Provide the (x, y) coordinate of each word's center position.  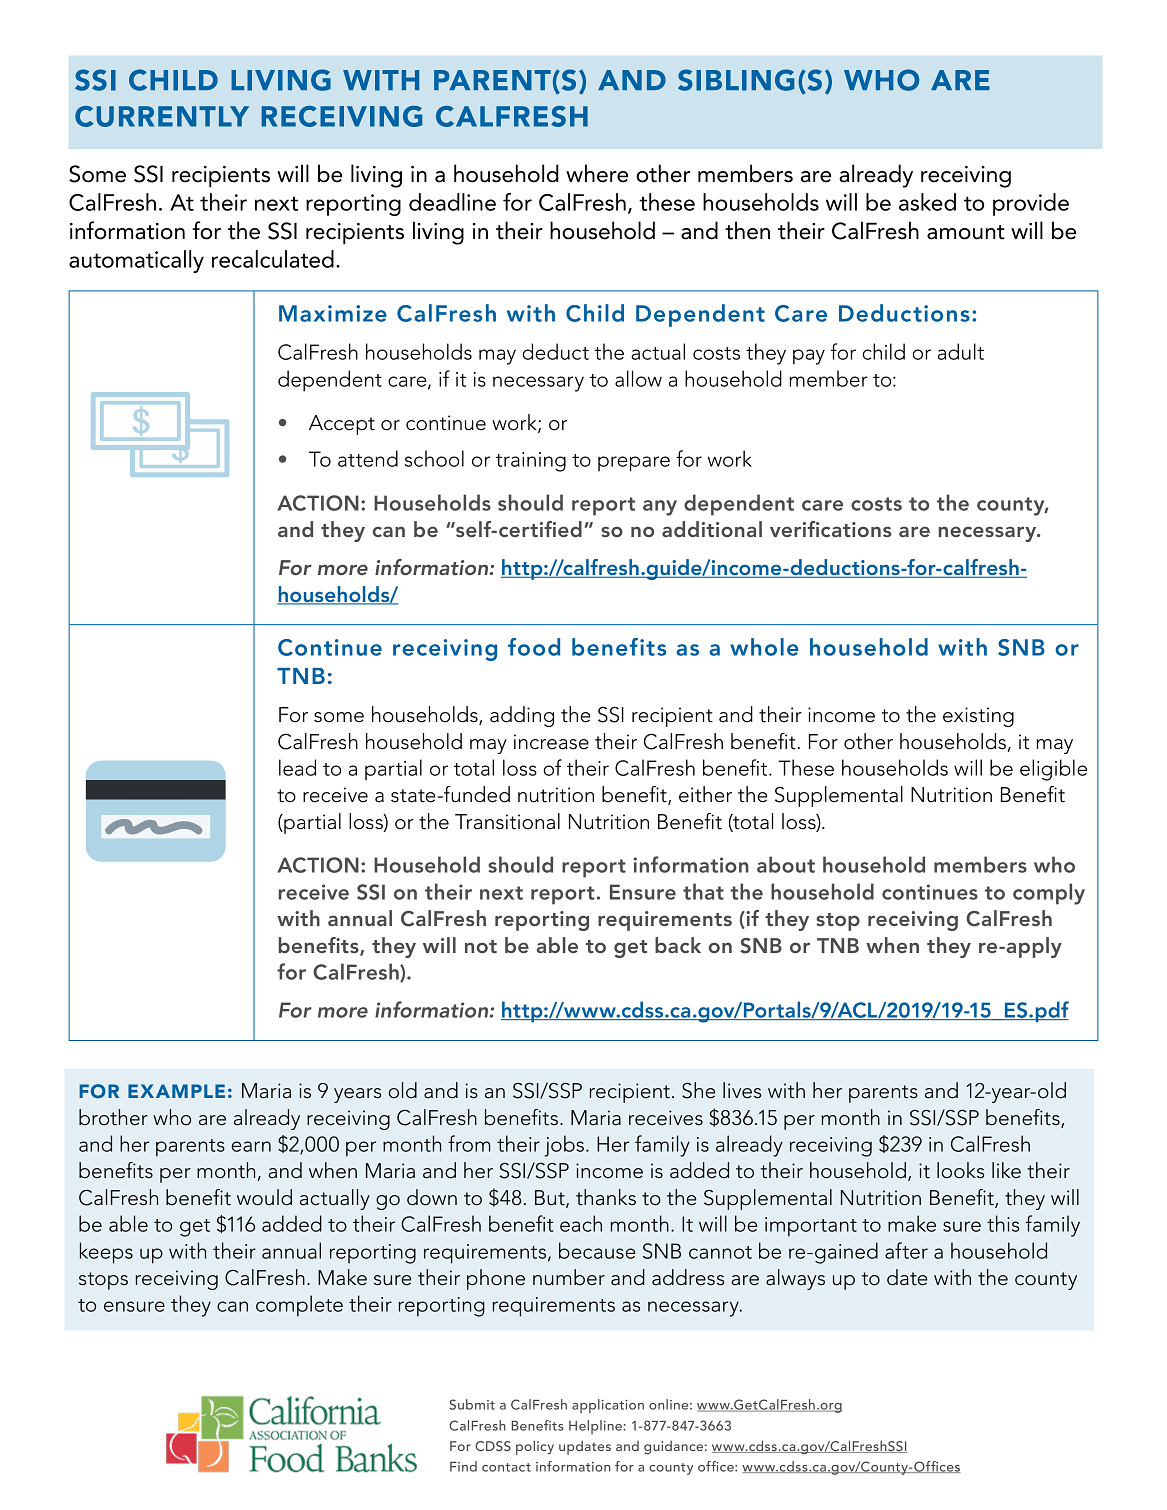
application (608, 1406)
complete (299, 1306)
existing (978, 717)
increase (551, 742)
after (906, 1250)
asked (927, 202)
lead (297, 767)
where (597, 173)
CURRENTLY (162, 116)
